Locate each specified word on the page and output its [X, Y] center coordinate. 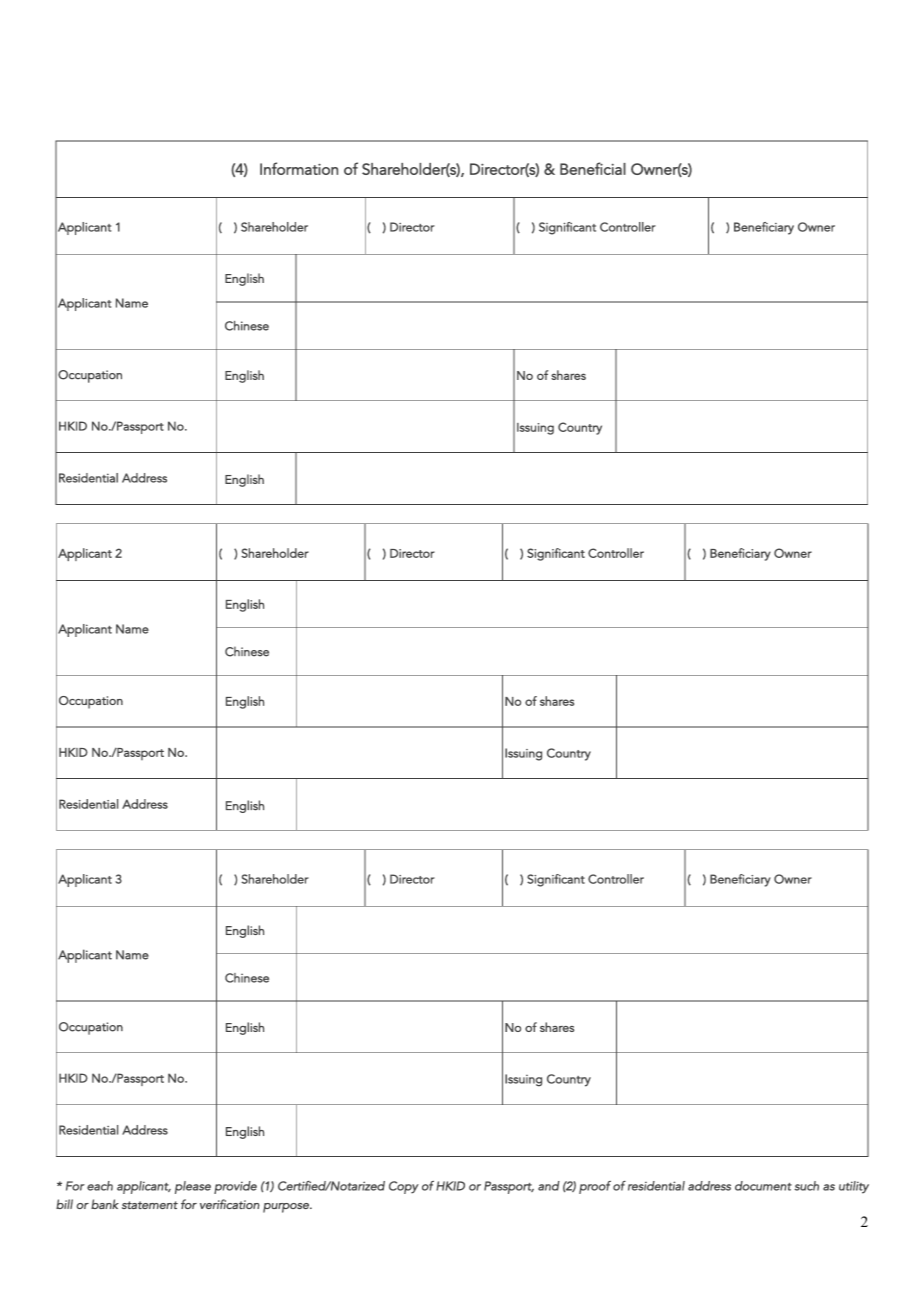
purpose [287, 1208]
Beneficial [593, 168]
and [549, 1186]
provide [235, 1187]
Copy [404, 1187]
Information [299, 168]
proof [595, 1187]
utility [854, 1187]
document [763, 1186]
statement [150, 1205]
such [806, 1186]
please [193, 1187]
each [100, 1186]
